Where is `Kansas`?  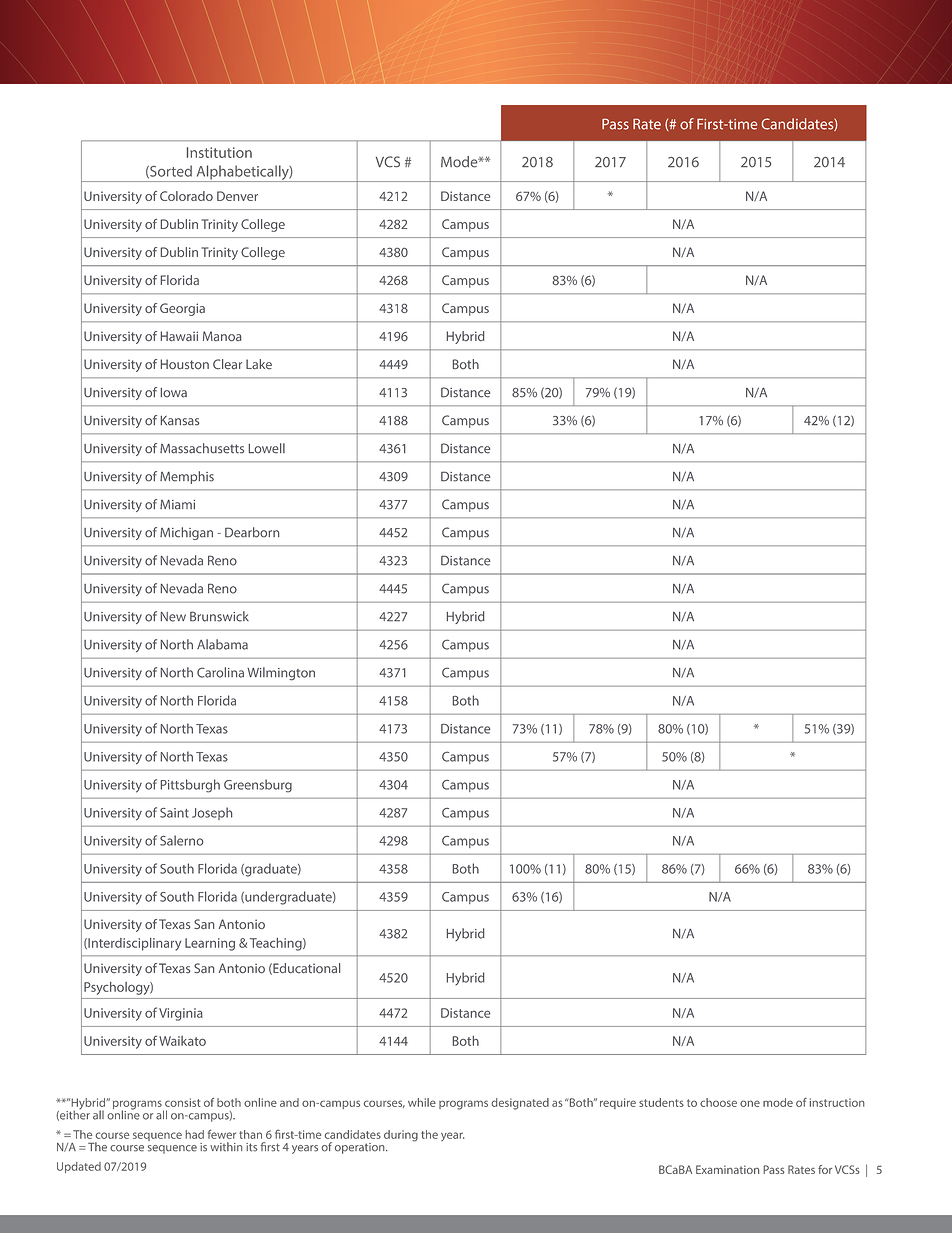 Kansas is located at coordinates (180, 421).
